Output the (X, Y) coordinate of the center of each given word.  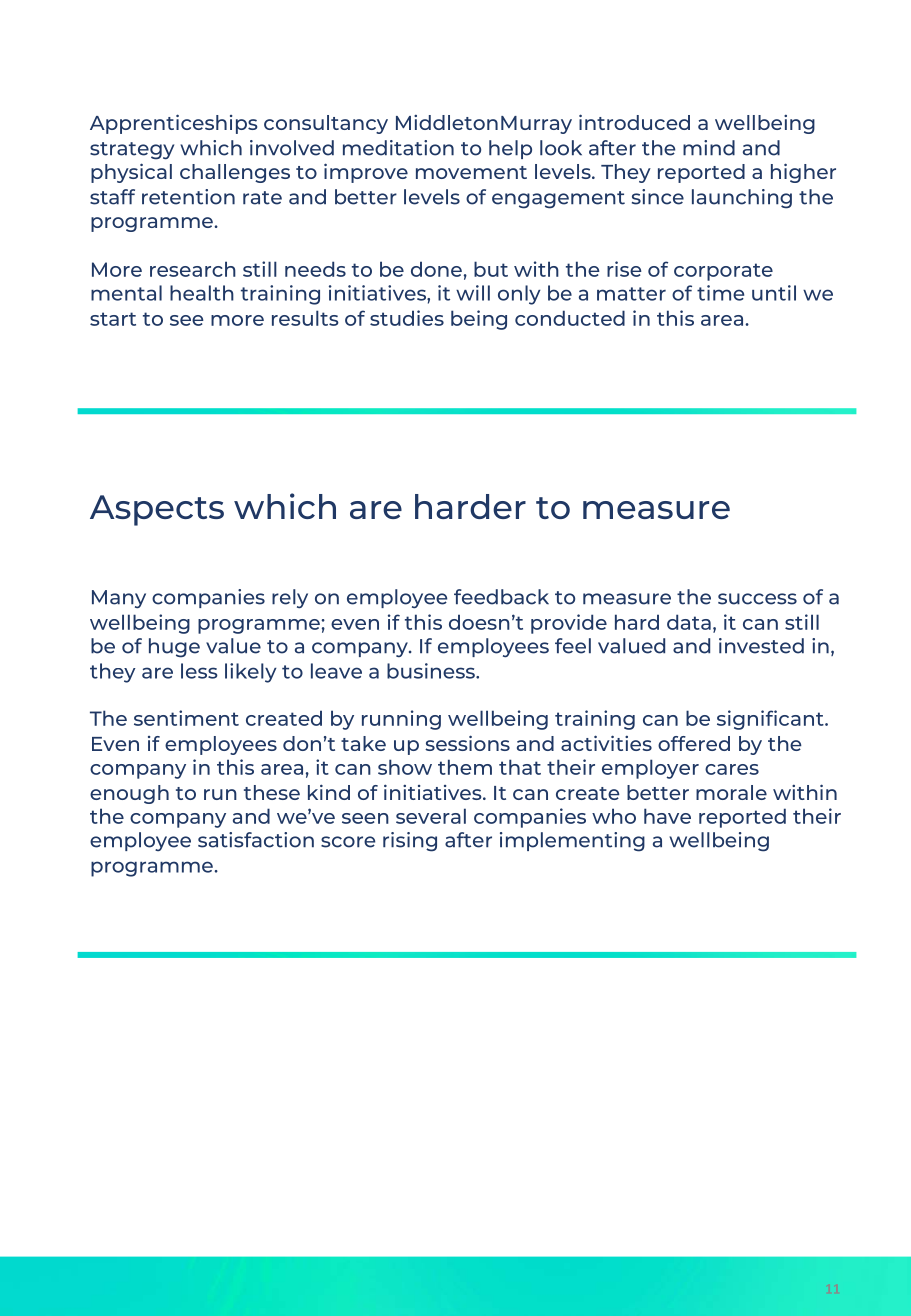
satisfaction (256, 840)
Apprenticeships (173, 124)
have (667, 816)
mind (709, 148)
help (510, 149)
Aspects (157, 510)
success (757, 599)
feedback (501, 597)
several (431, 816)
